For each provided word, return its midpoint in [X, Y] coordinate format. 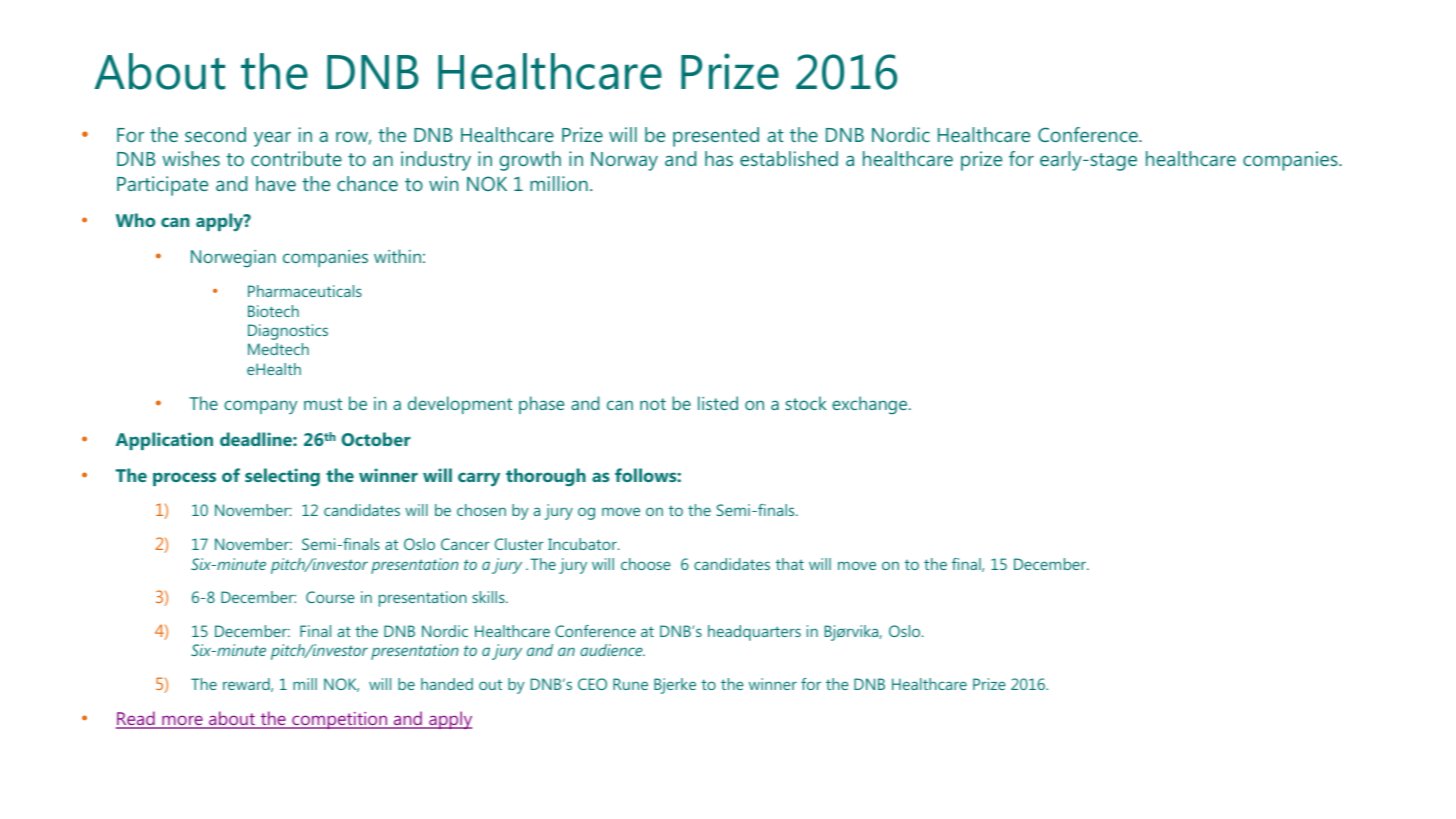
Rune [630, 684]
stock [806, 403]
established [789, 158]
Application [164, 441]
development [460, 405]
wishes [191, 158]
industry [436, 161]
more [182, 721]
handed [447, 684]
